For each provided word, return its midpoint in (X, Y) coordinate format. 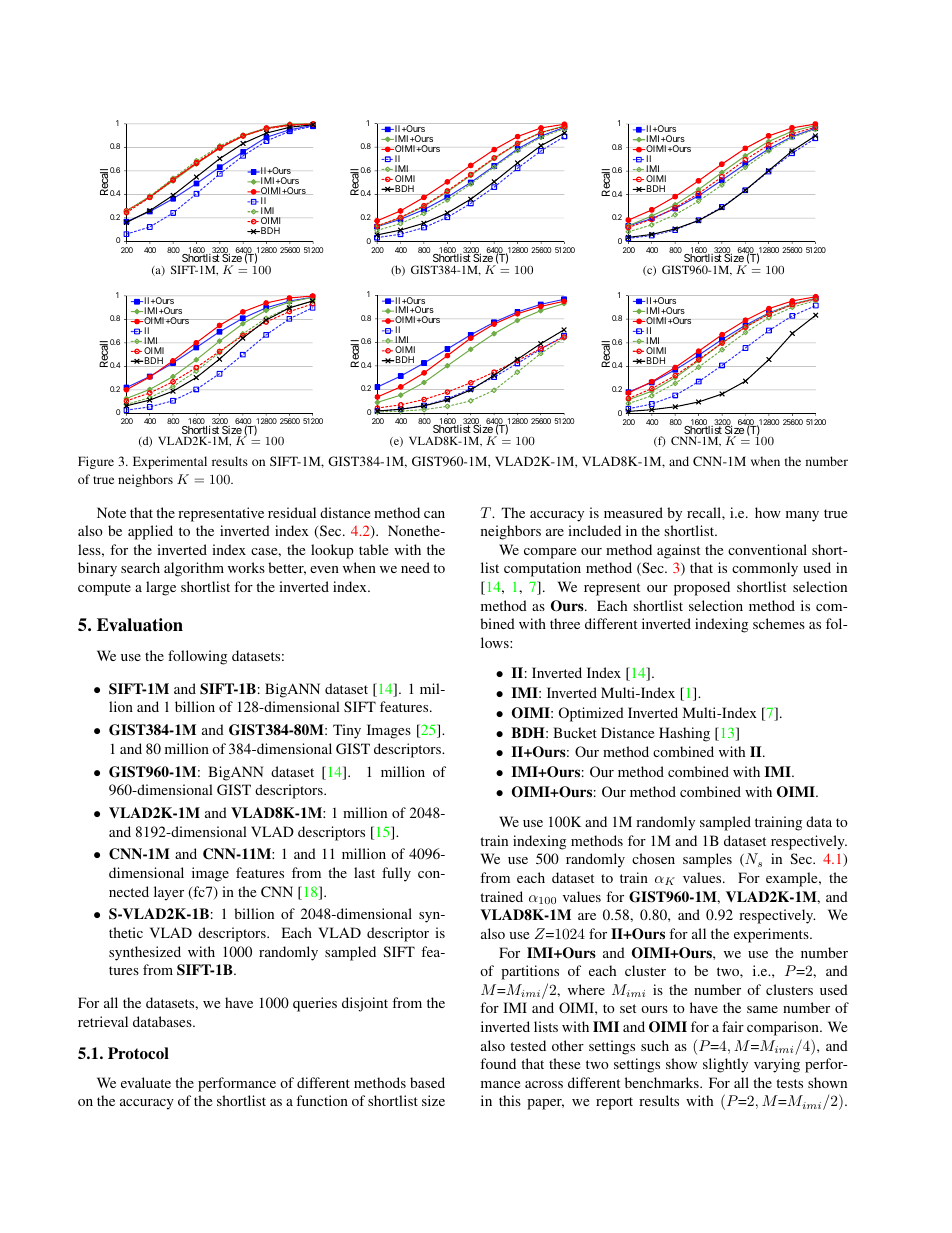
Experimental (170, 462)
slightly (725, 1065)
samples (707, 860)
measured (633, 512)
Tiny (347, 731)
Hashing (684, 734)
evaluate (146, 1082)
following (197, 657)
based (427, 1082)
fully (396, 874)
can (434, 514)
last (364, 872)
